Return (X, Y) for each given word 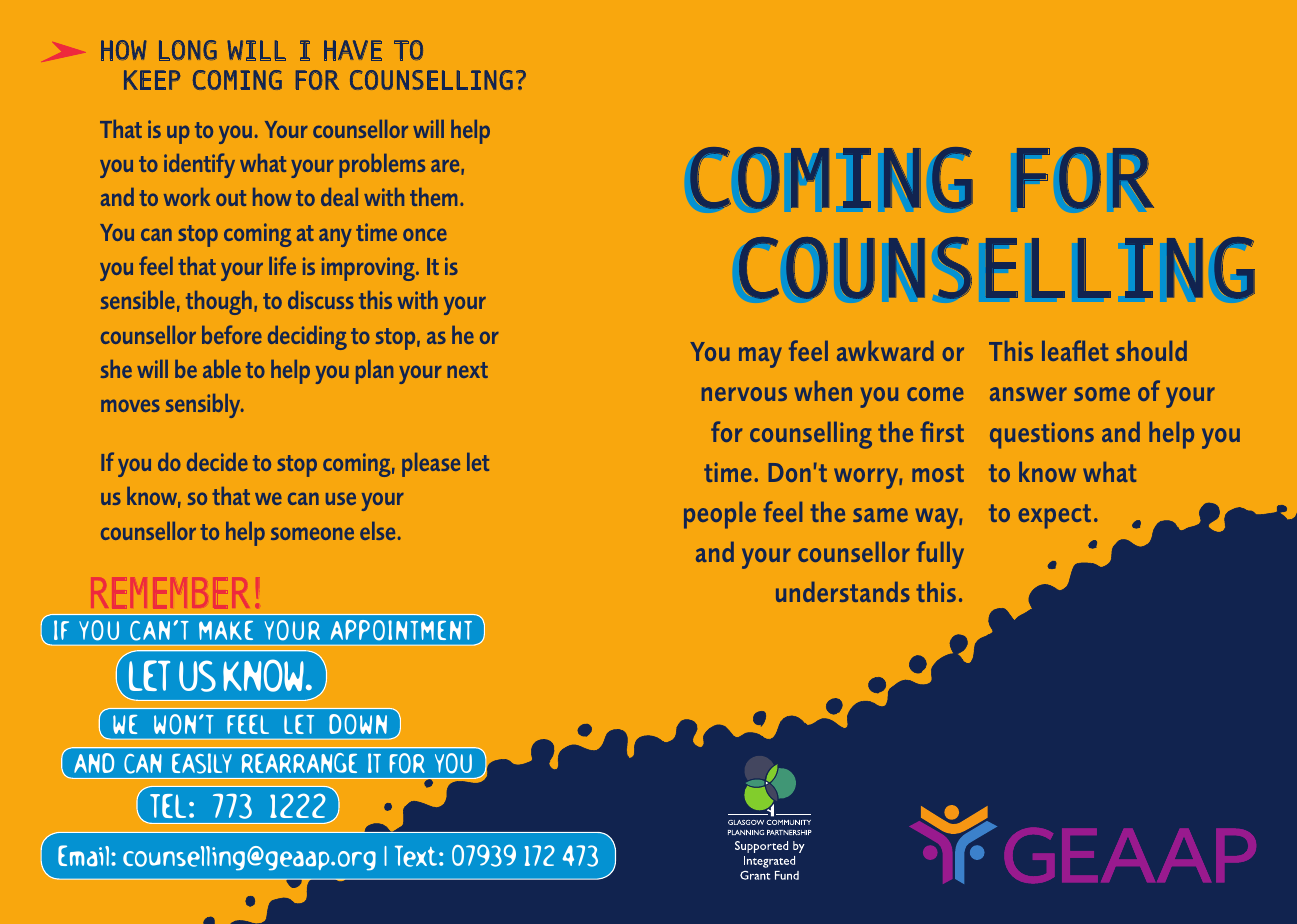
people (720, 515)
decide (217, 462)
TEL (168, 806)
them (433, 197)
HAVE (353, 50)
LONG (188, 50)
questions (1042, 435)
